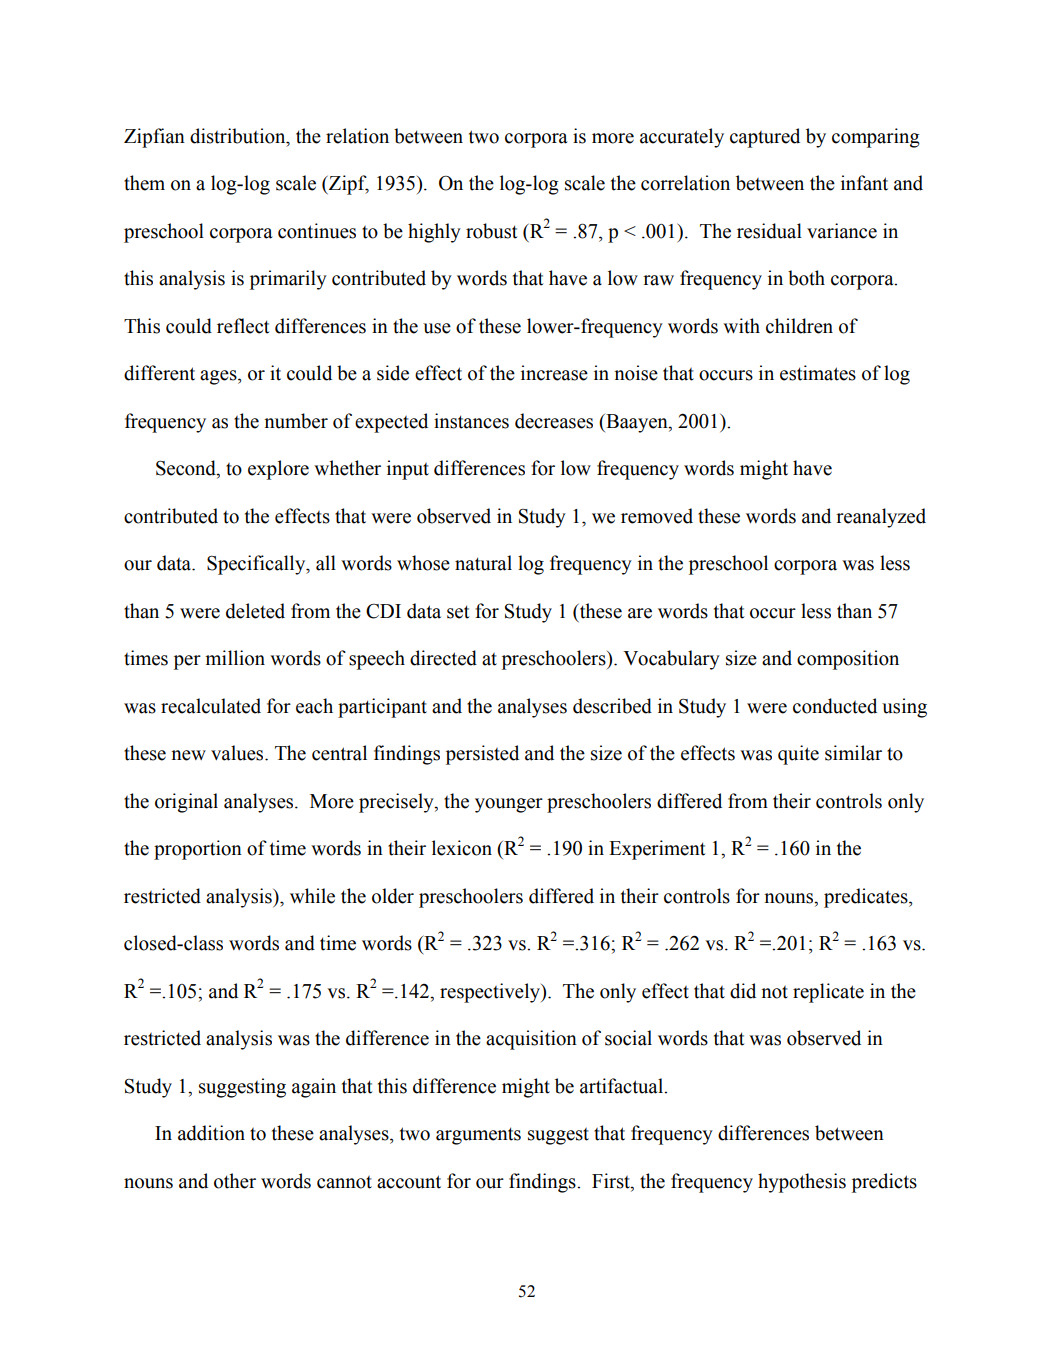 The image size is (1054, 1363). Describe the element at coordinates (802, 1183) in the screenshot. I see `hypothesis` at that location.
